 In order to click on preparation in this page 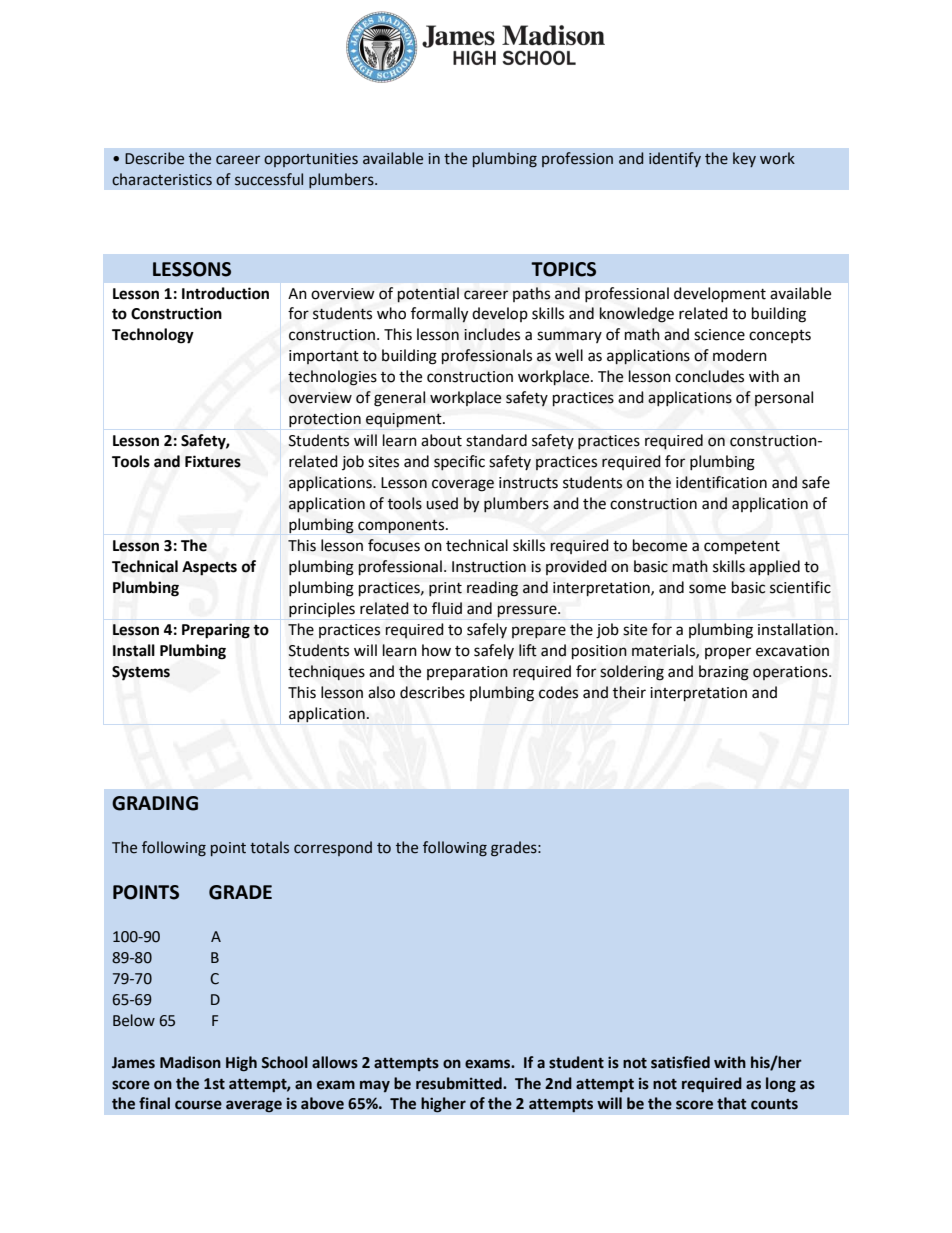, I will do `click(467, 673)`.
